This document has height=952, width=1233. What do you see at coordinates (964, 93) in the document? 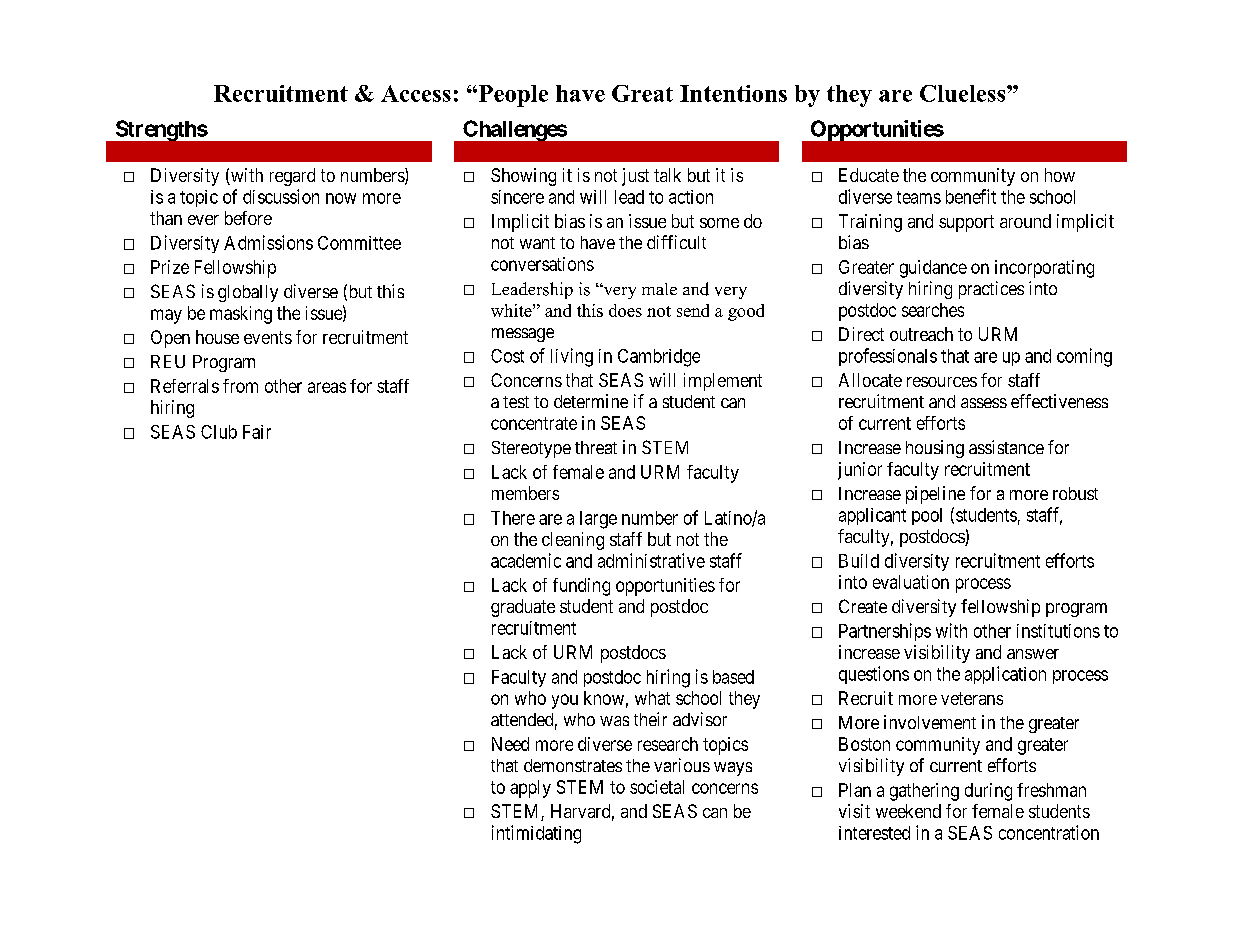
I see `Clueless` at bounding box center [964, 93].
